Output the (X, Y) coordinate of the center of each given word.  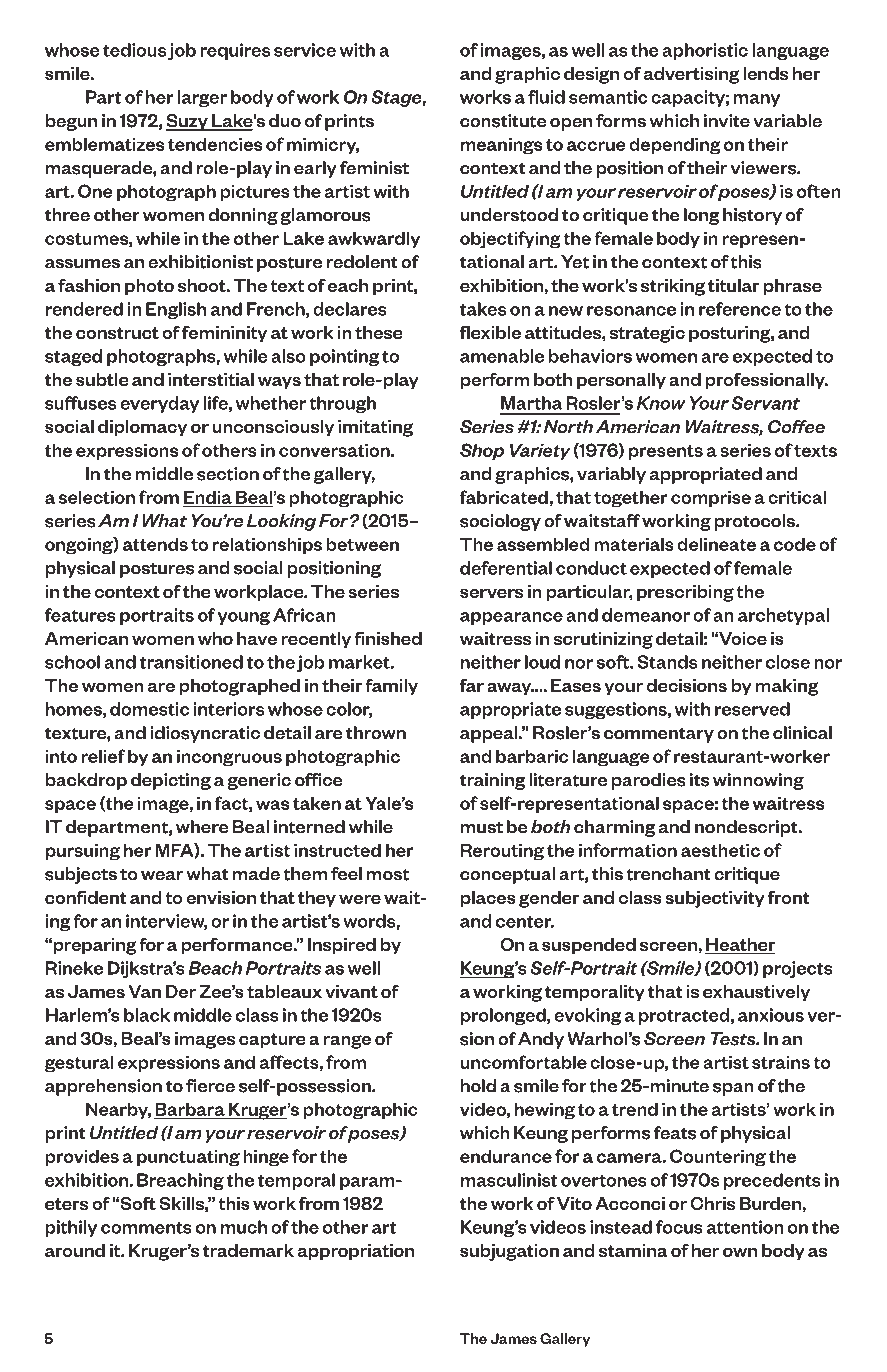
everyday (159, 404)
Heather (740, 946)
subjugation (509, 1252)
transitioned (191, 662)
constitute (503, 121)
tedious (134, 50)
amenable (502, 356)
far (472, 685)
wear (162, 876)
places (488, 899)
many (756, 100)
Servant (765, 403)
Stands (667, 662)
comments (146, 1228)
